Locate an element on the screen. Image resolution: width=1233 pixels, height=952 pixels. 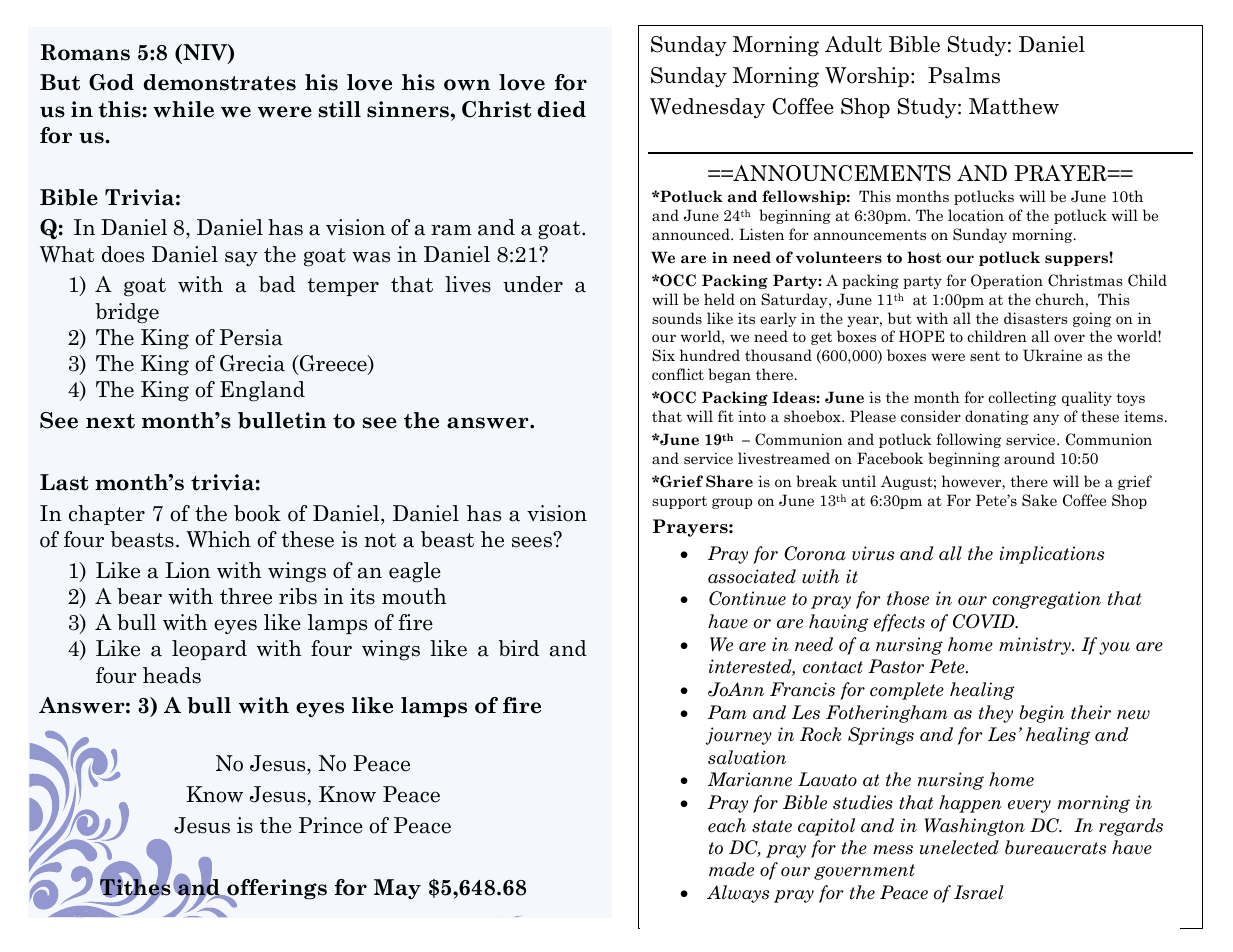
demonstrates is located at coordinates (220, 82).
